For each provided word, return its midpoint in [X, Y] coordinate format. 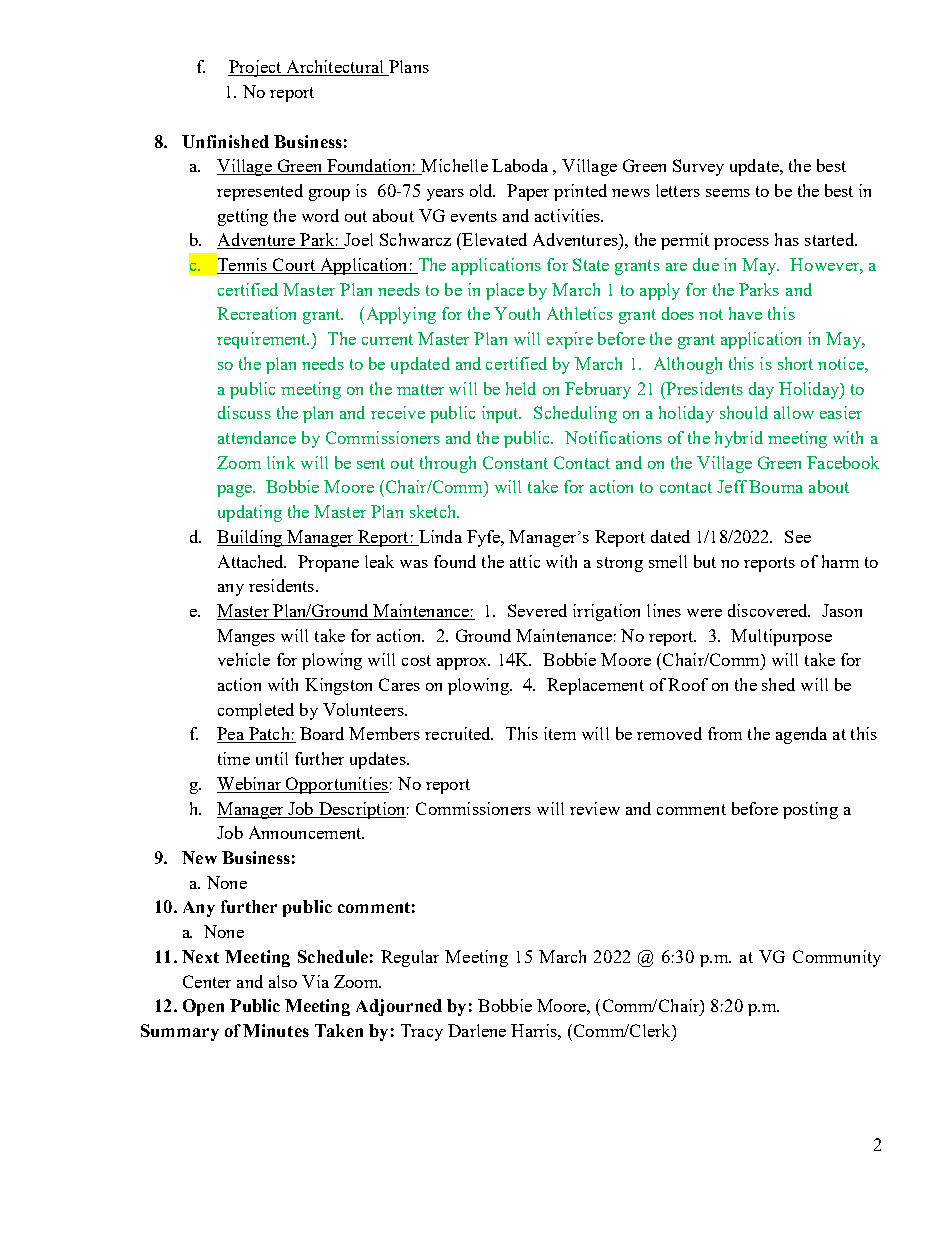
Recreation [256, 313]
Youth [517, 313]
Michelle [453, 167]
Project [256, 68]
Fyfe [485, 538]
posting [810, 810]
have [745, 313]
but [705, 561]
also [283, 981]
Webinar [250, 785]
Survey [698, 167]
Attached [252, 561]
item [560, 733]
